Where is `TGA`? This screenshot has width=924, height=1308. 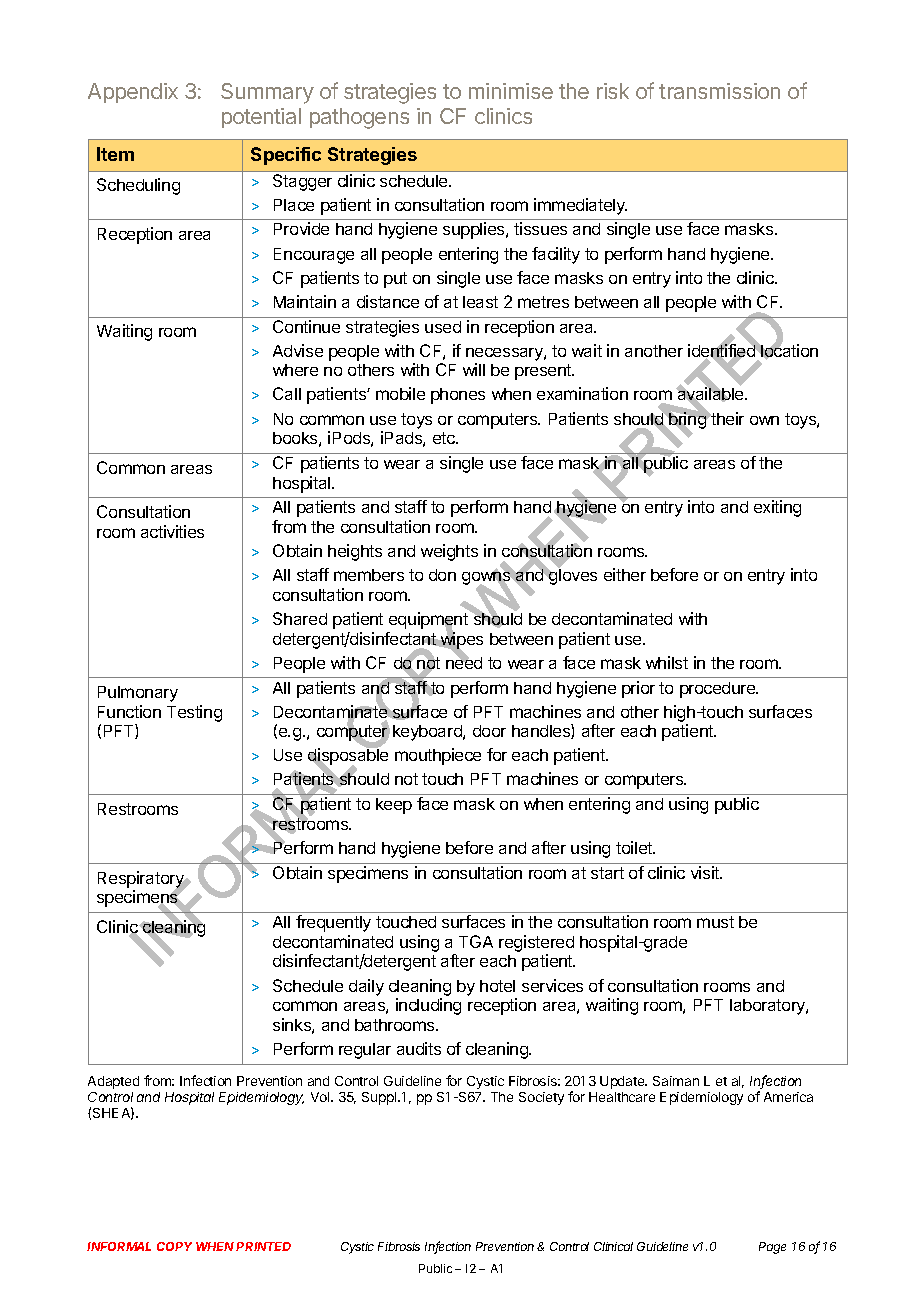 TGA is located at coordinates (476, 941).
